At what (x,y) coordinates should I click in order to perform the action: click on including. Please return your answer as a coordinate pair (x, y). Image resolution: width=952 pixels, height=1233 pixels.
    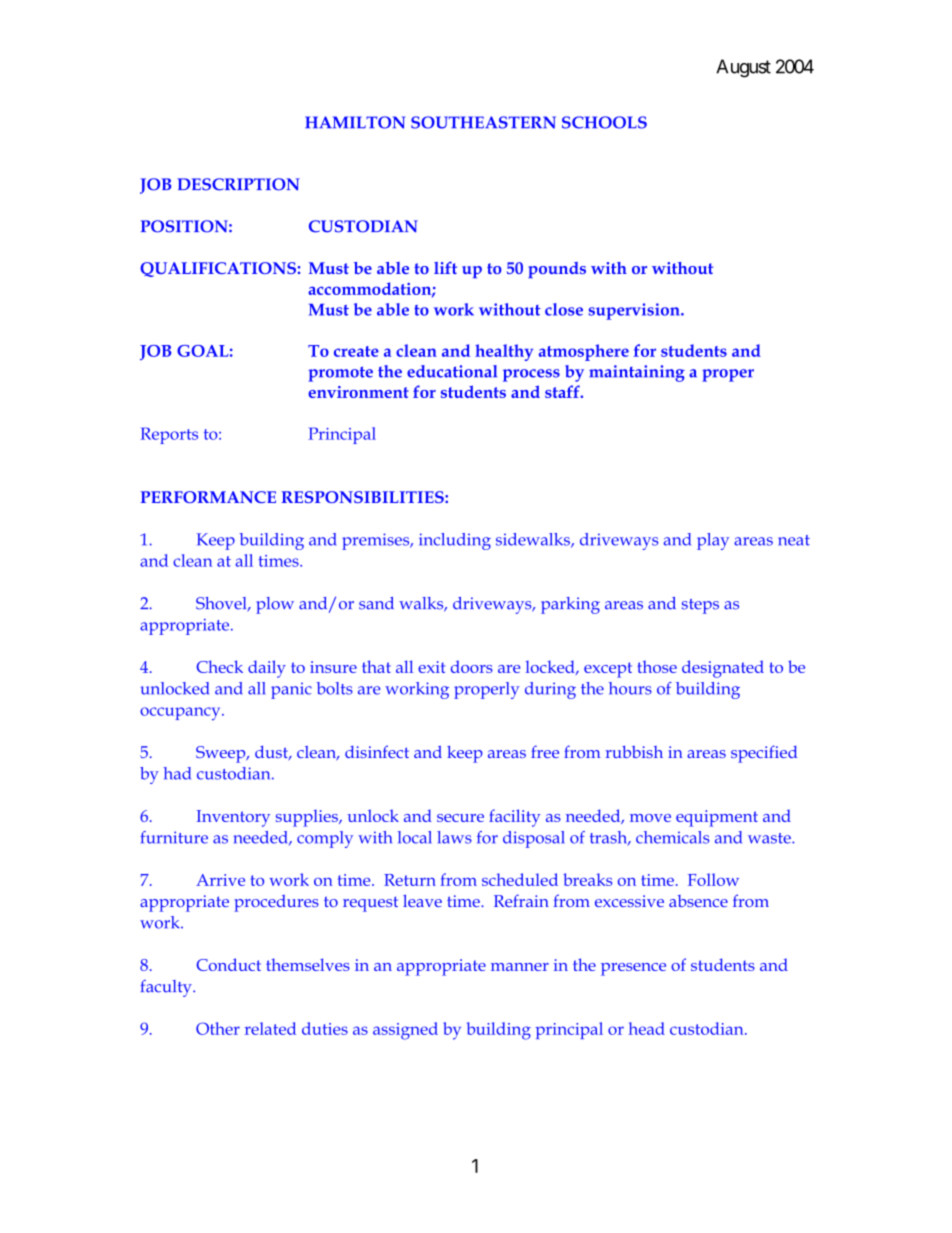
    Looking at the image, I should click on (455, 541).
